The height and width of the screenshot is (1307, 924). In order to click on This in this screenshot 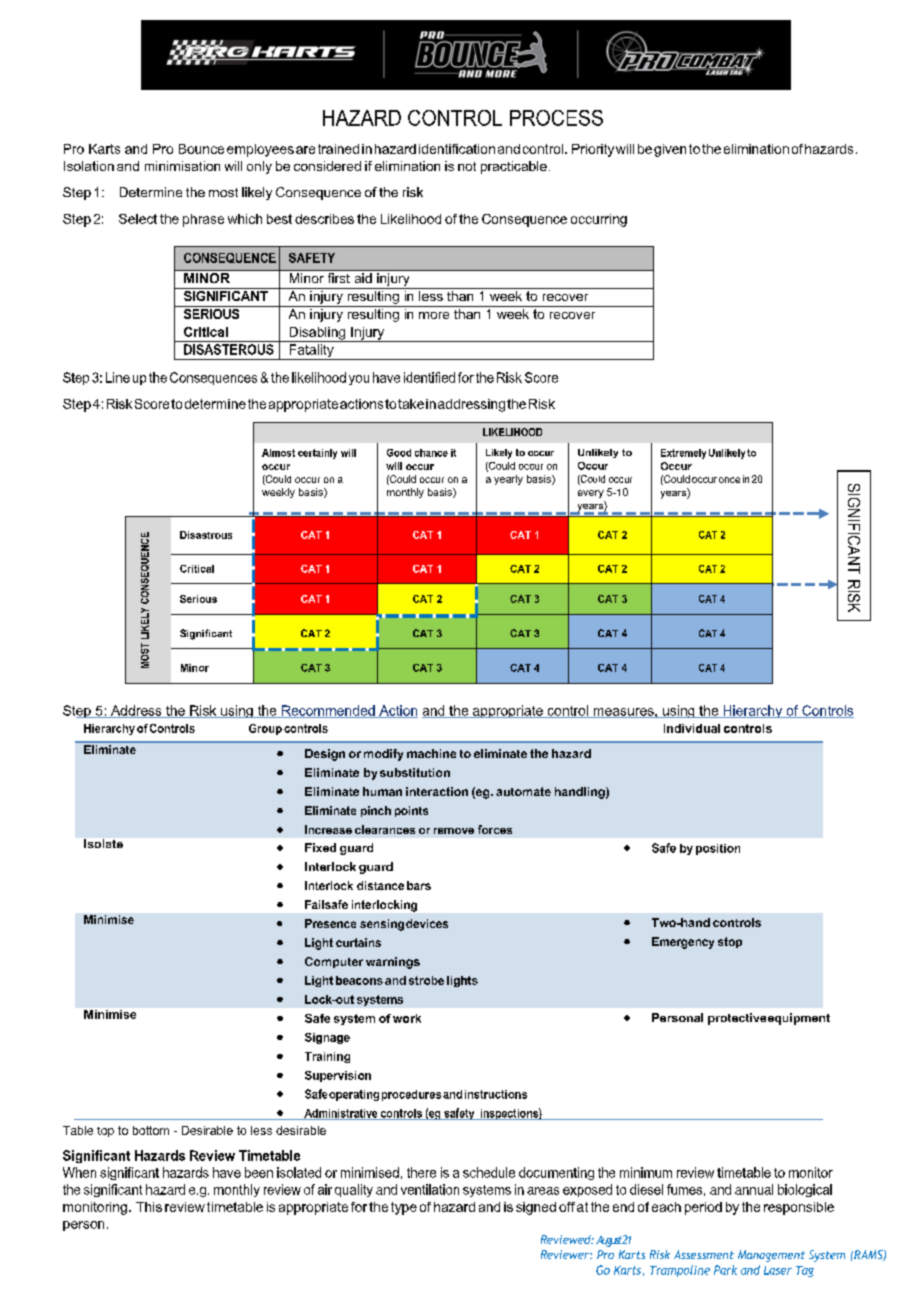, I will do `click(149, 1207)`.
